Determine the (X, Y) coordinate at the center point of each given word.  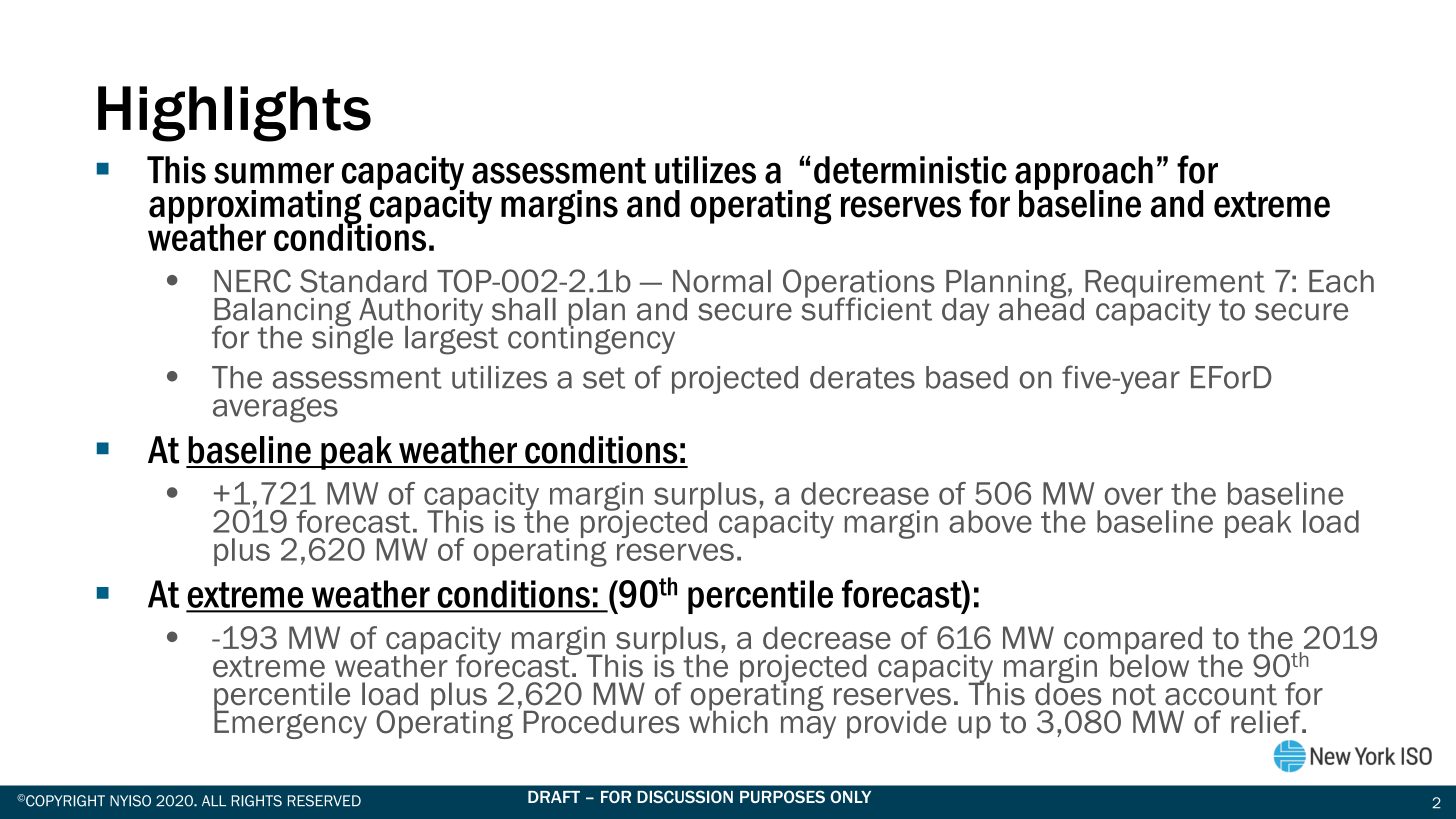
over (1134, 496)
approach (1084, 174)
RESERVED (324, 801)
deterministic (910, 170)
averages (275, 410)
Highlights (234, 114)
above (990, 521)
